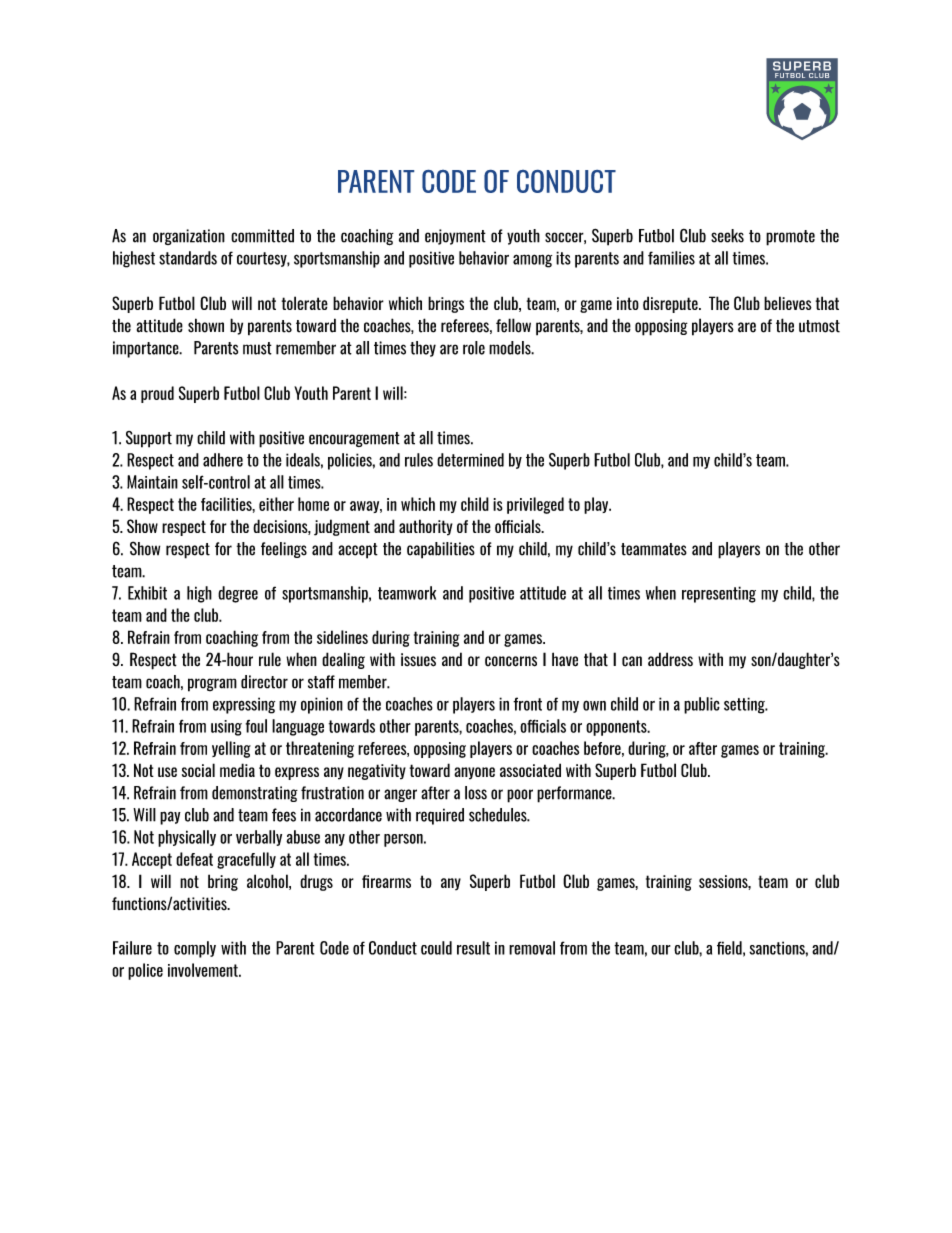 The image size is (952, 1233). Describe the element at coordinates (719, 594) in the document. I see `representing` at that location.
